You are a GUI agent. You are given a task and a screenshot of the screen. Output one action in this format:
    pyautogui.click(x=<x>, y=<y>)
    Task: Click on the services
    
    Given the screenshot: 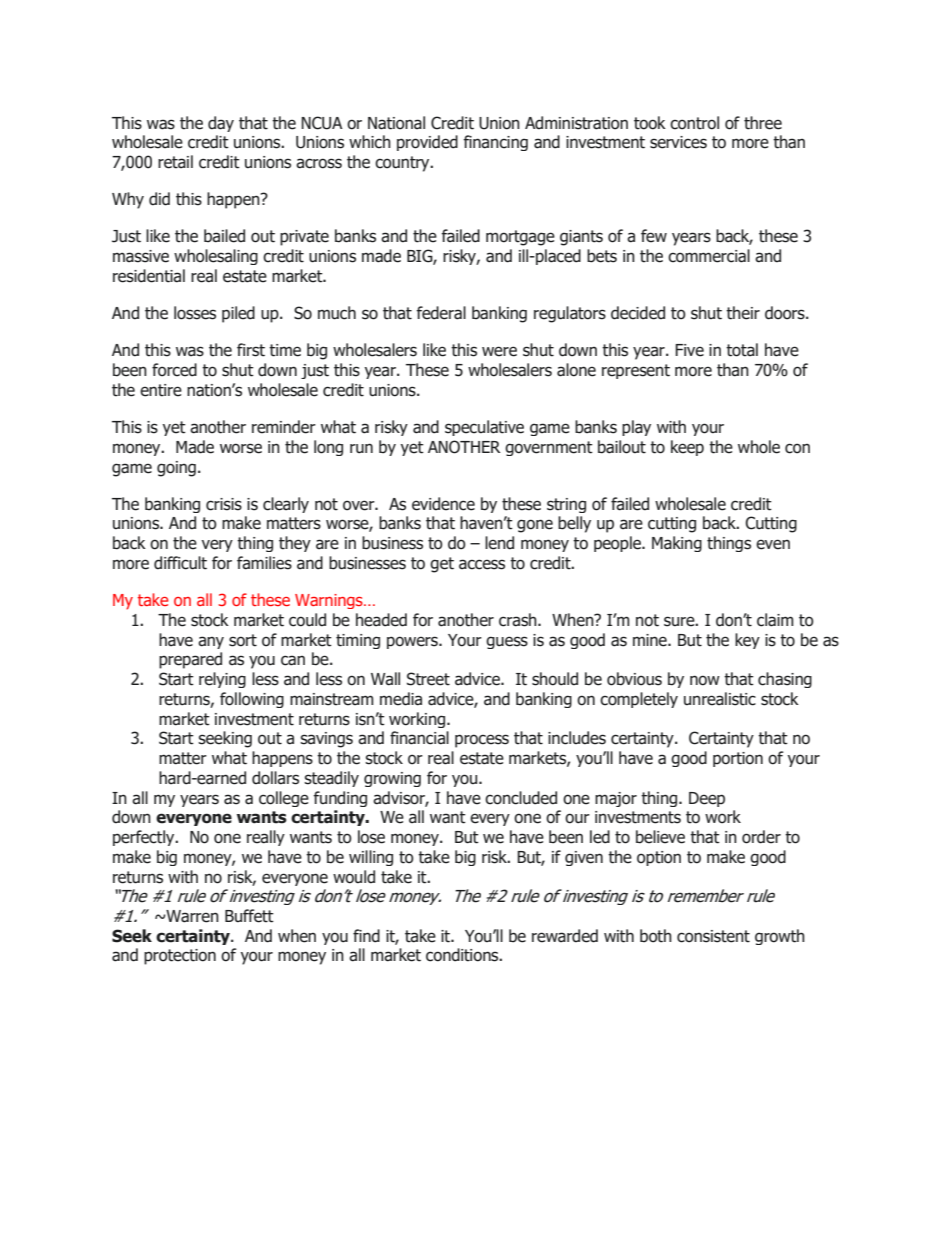 What is the action you would take?
    pyautogui.click(x=678, y=142)
